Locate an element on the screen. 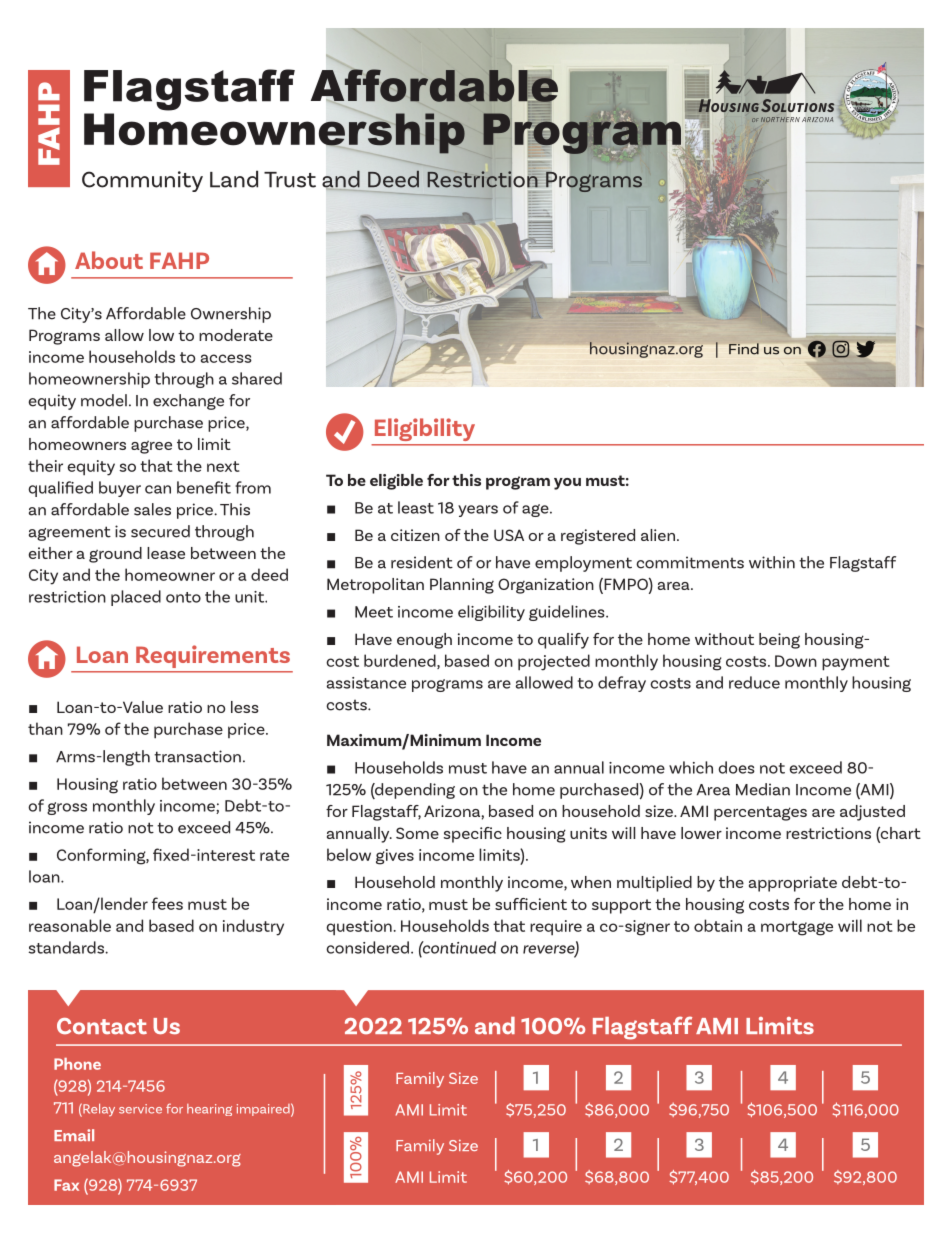 Image resolution: width=952 pixels, height=1233 pixels. eligible is located at coordinates (396, 482).
